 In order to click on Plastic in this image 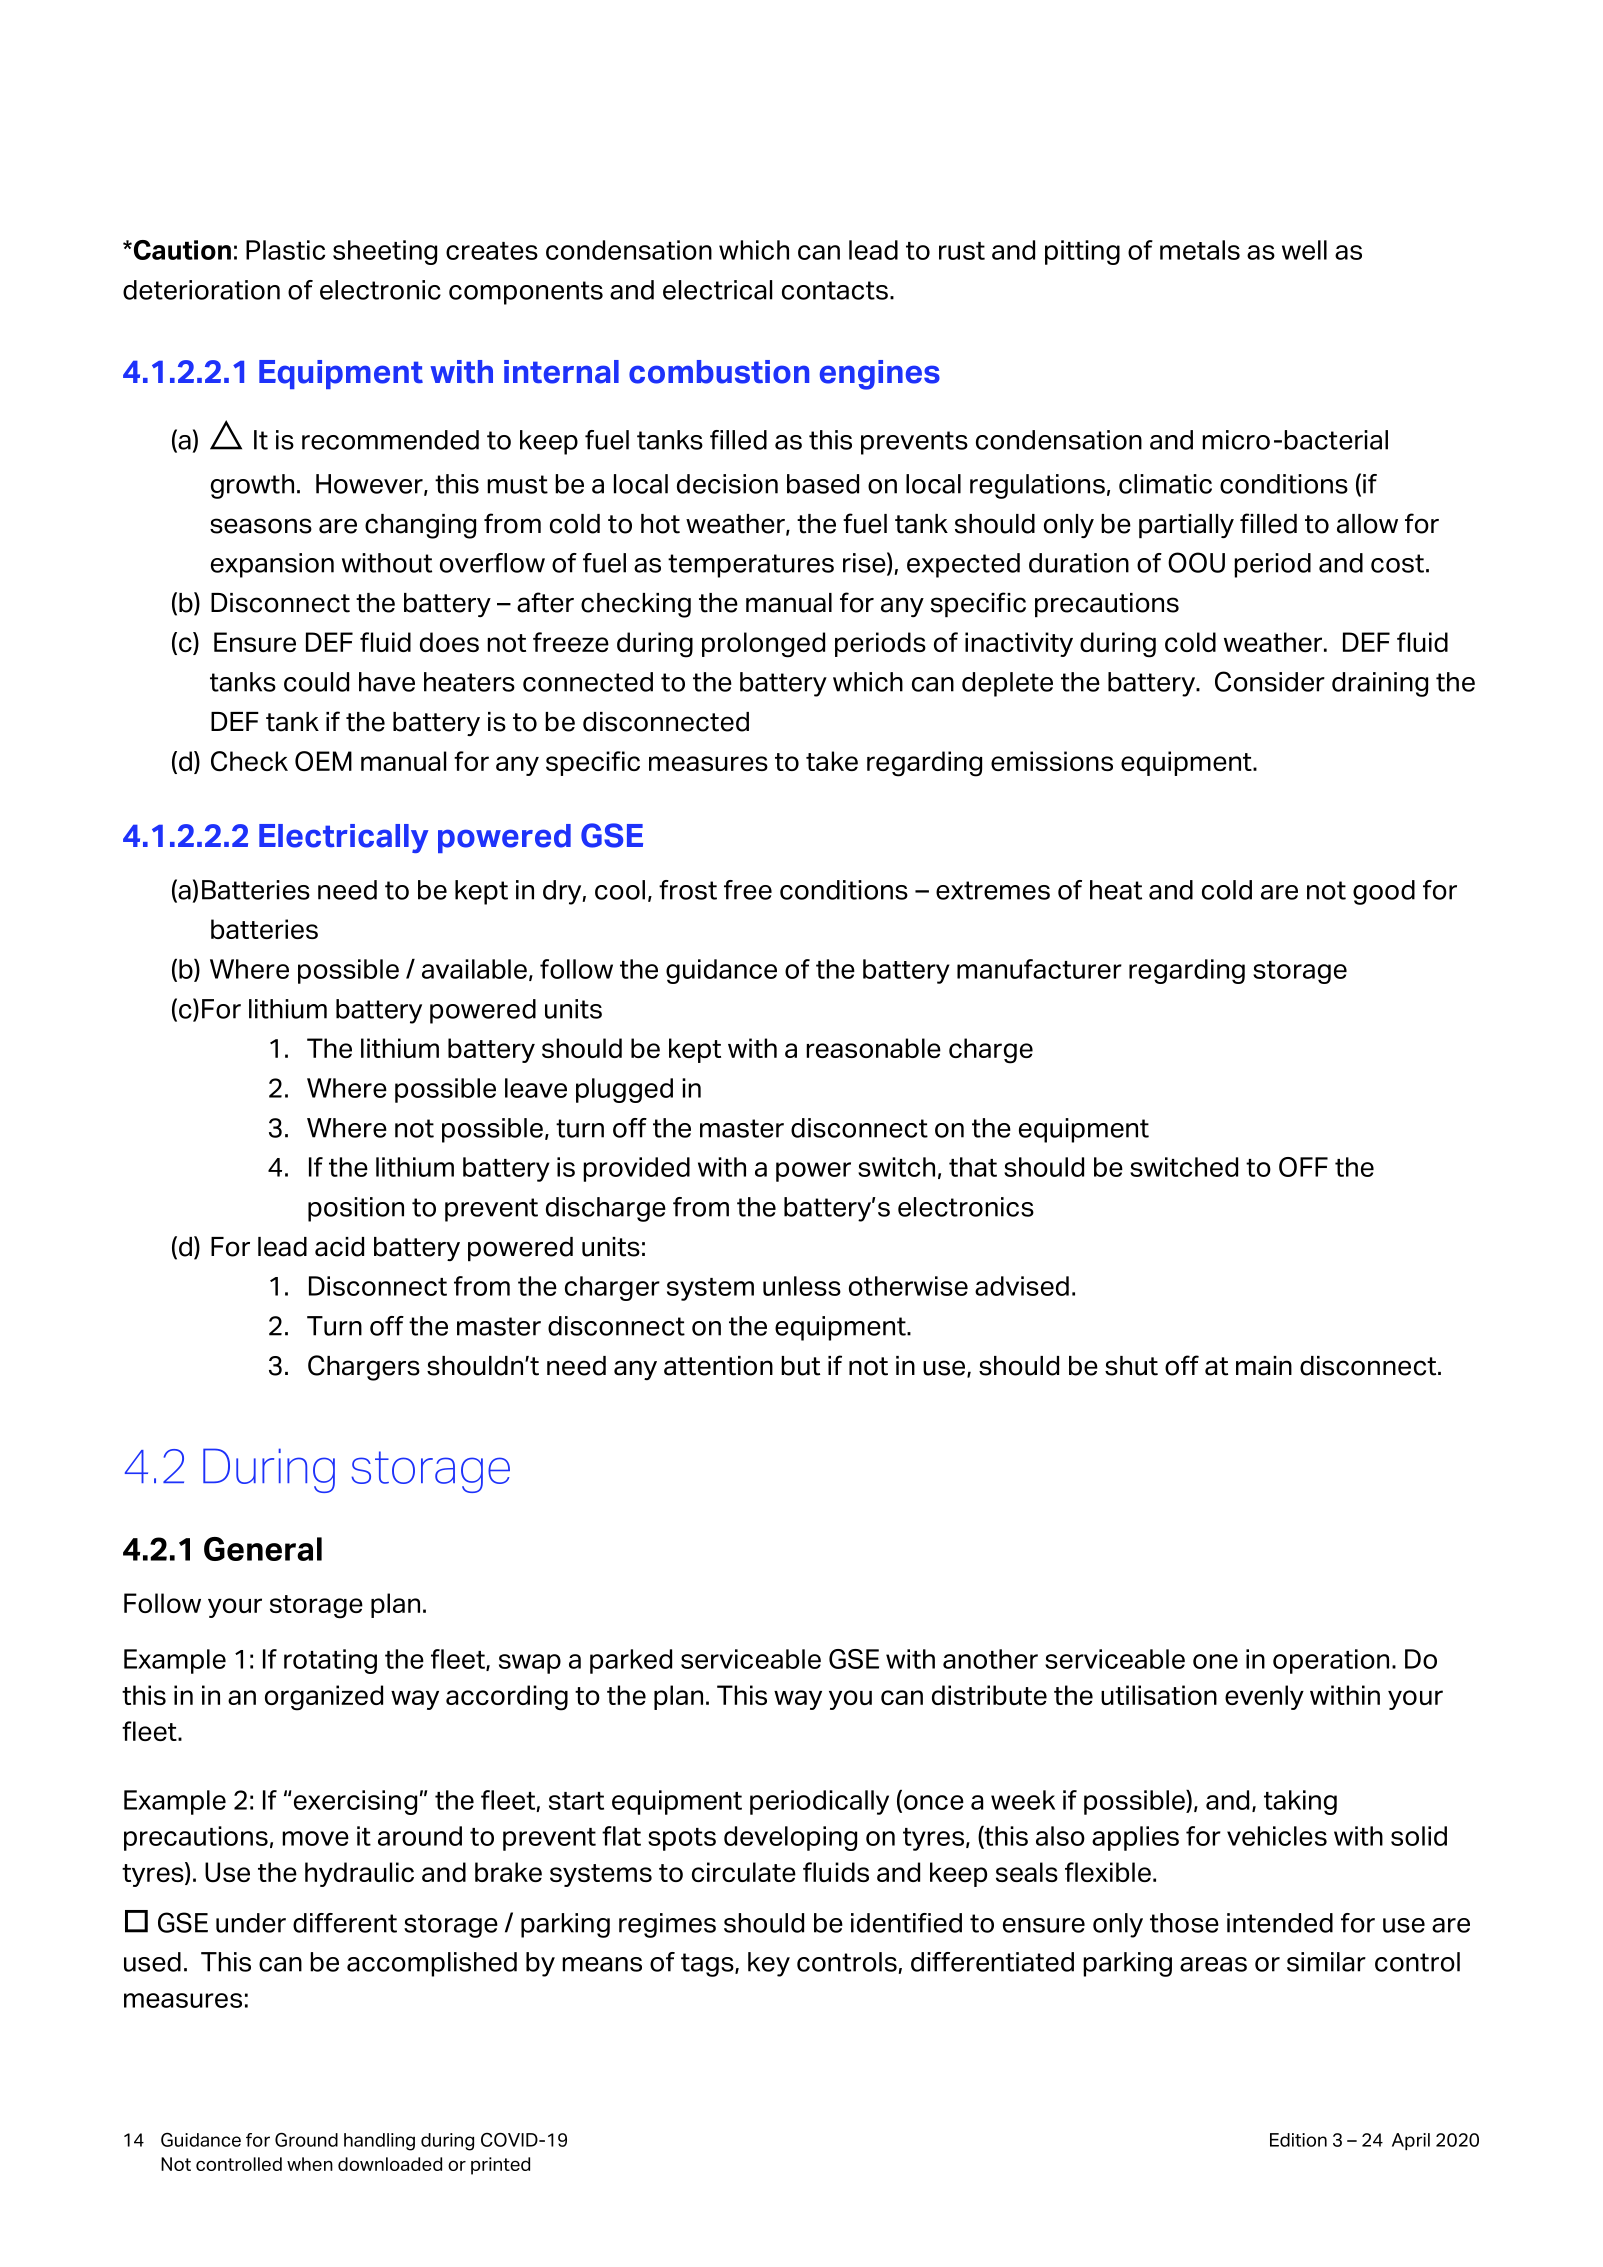, I will do `click(285, 250)`.
